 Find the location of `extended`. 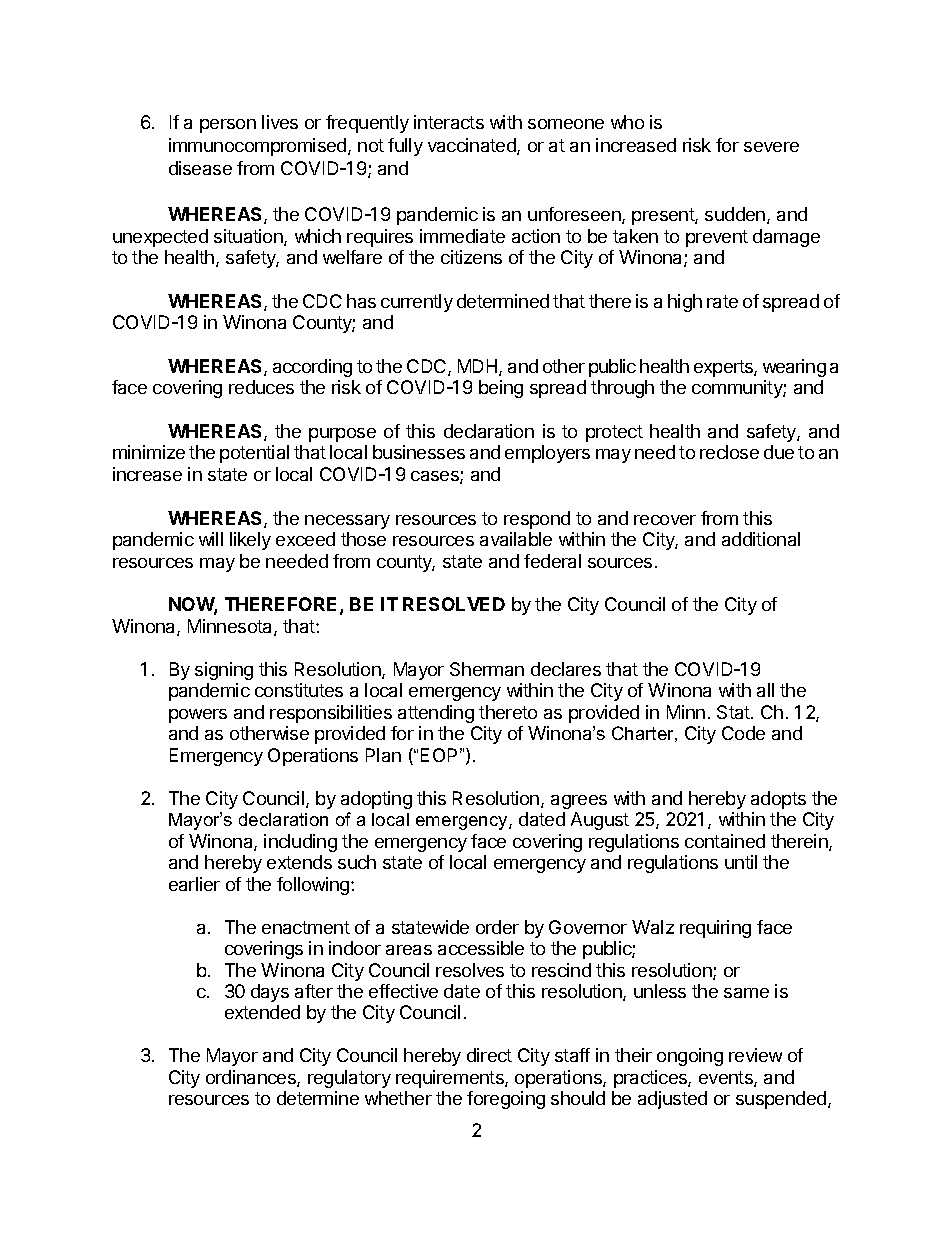

extended is located at coordinates (262, 1012).
